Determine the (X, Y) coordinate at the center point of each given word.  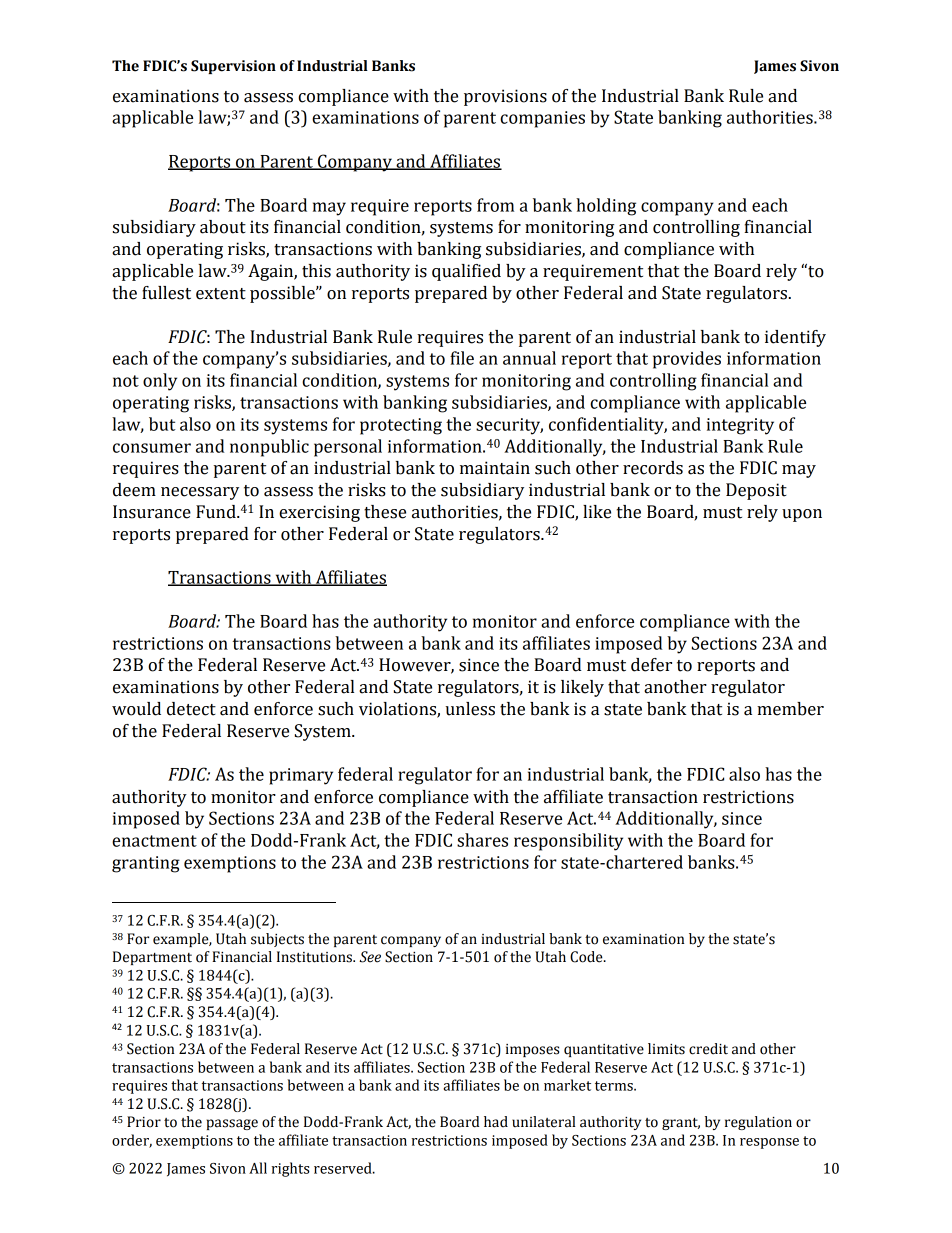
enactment (154, 841)
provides (687, 360)
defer (651, 665)
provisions (505, 97)
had (496, 1122)
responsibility (568, 842)
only (160, 382)
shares (482, 840)
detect (191, 709)
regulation (758, 1123)
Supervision (233, 67)
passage (232, 1124)
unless (470, 709)
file (462, 358)
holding (606, 207)
